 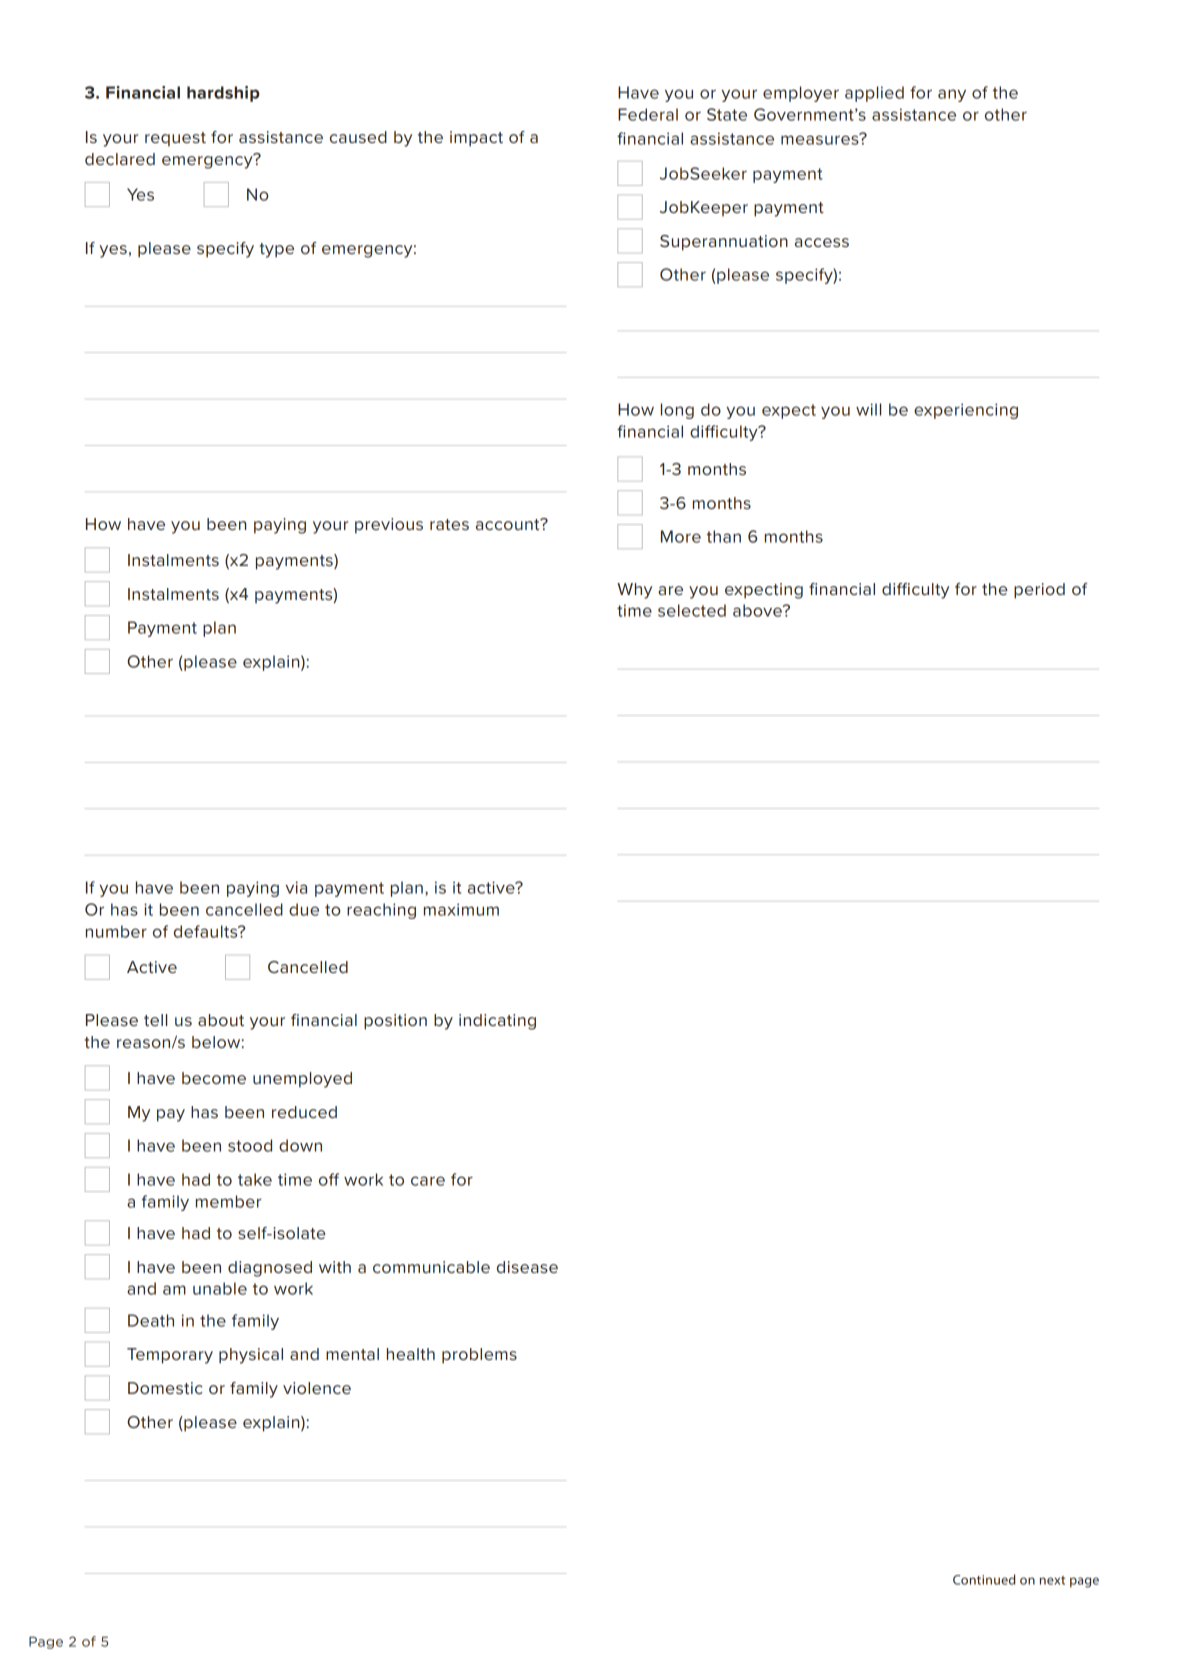 I want to click on More, so click(x=681, y=536).
